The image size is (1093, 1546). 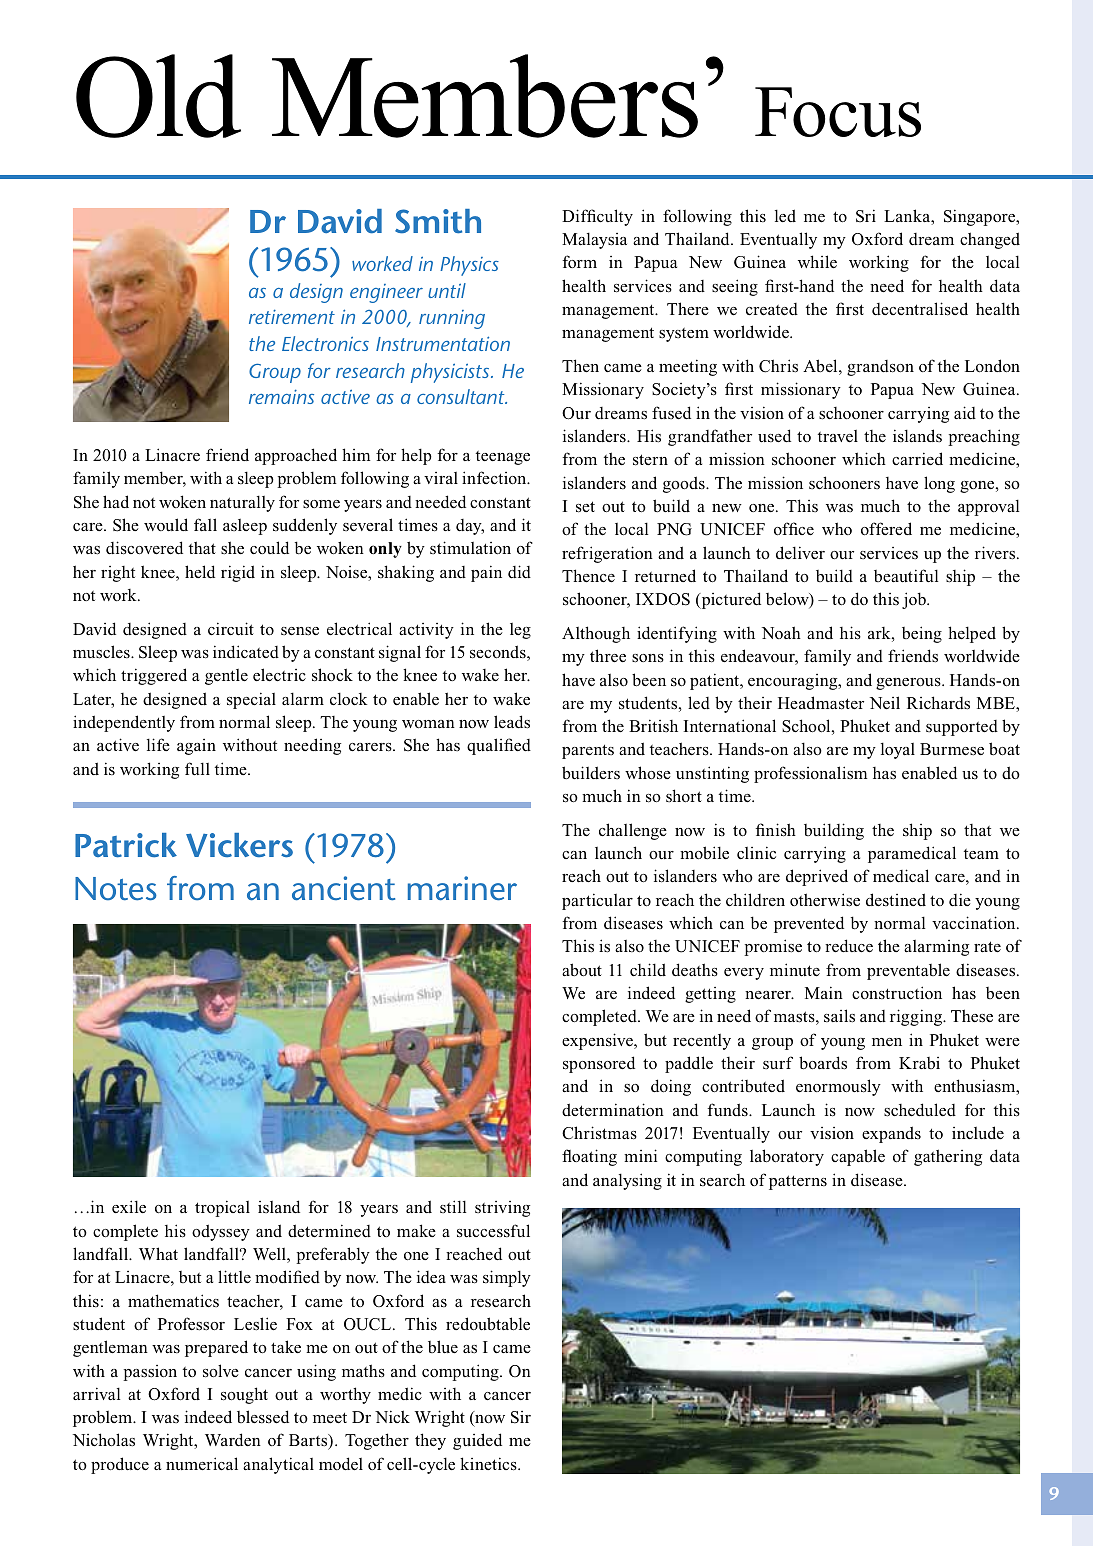 I want to click on Warden, so click(x=233, y=1439).
